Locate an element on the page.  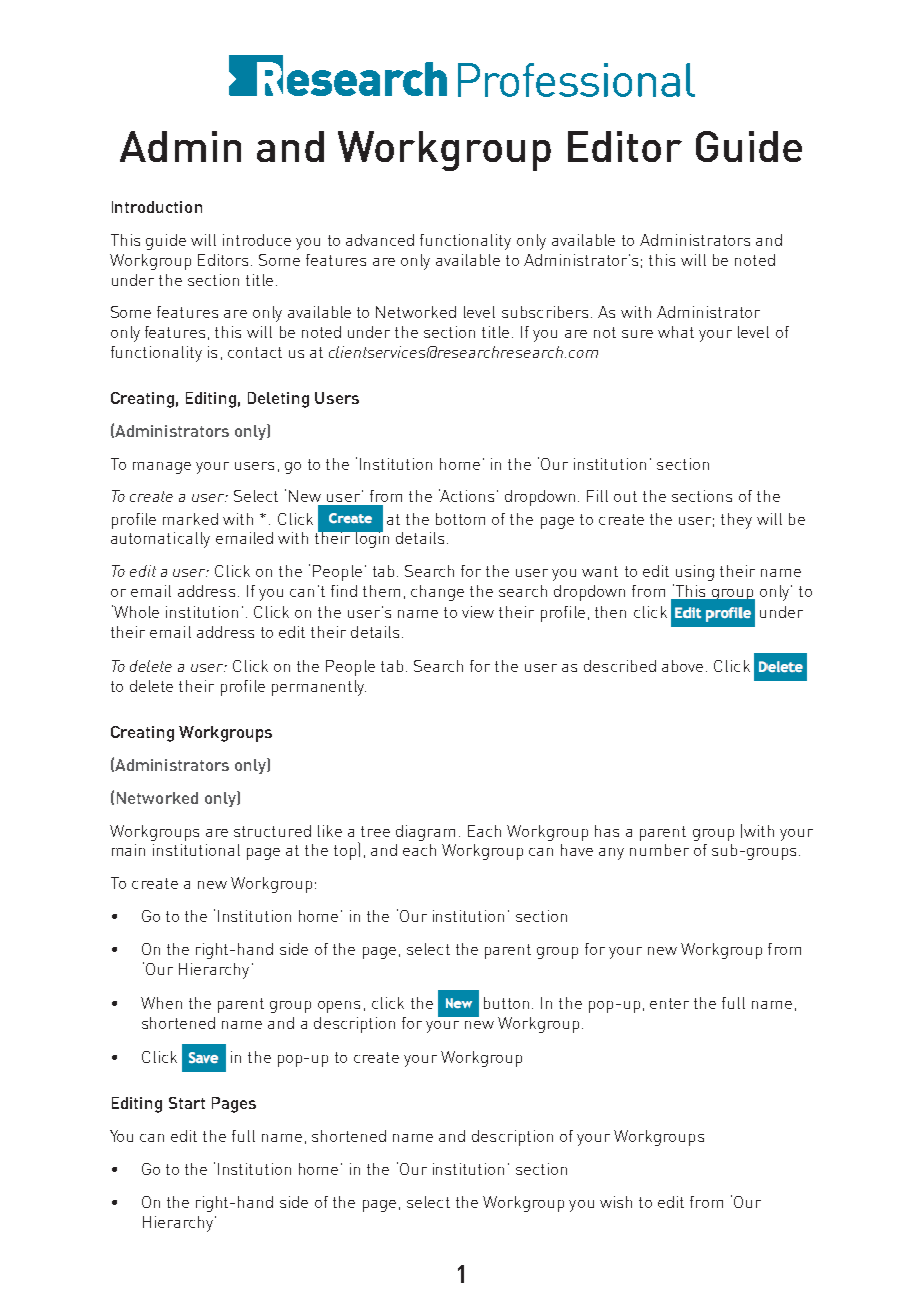
permanently is located at coordinates (319, 688).
